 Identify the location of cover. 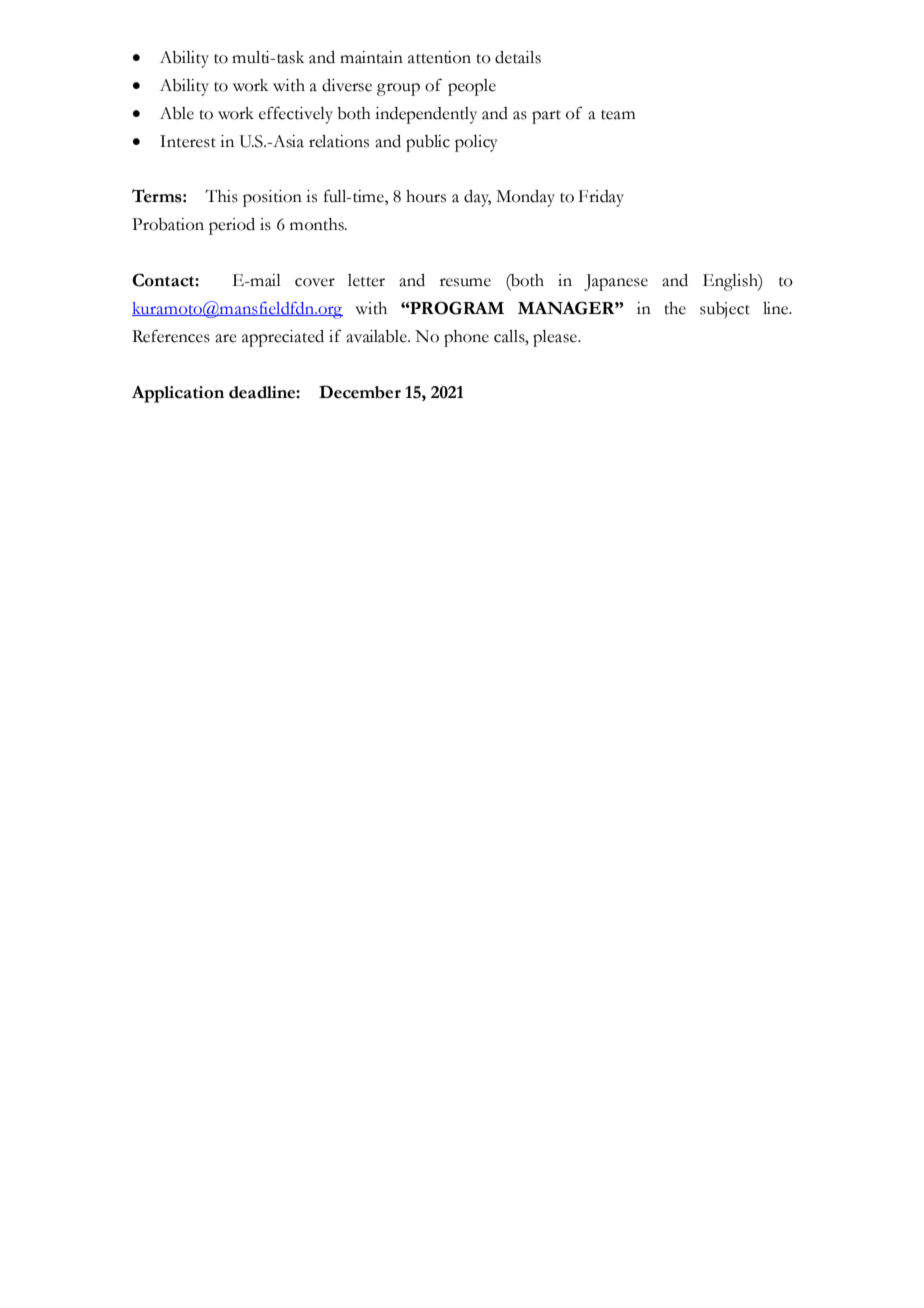
(315, 282).
